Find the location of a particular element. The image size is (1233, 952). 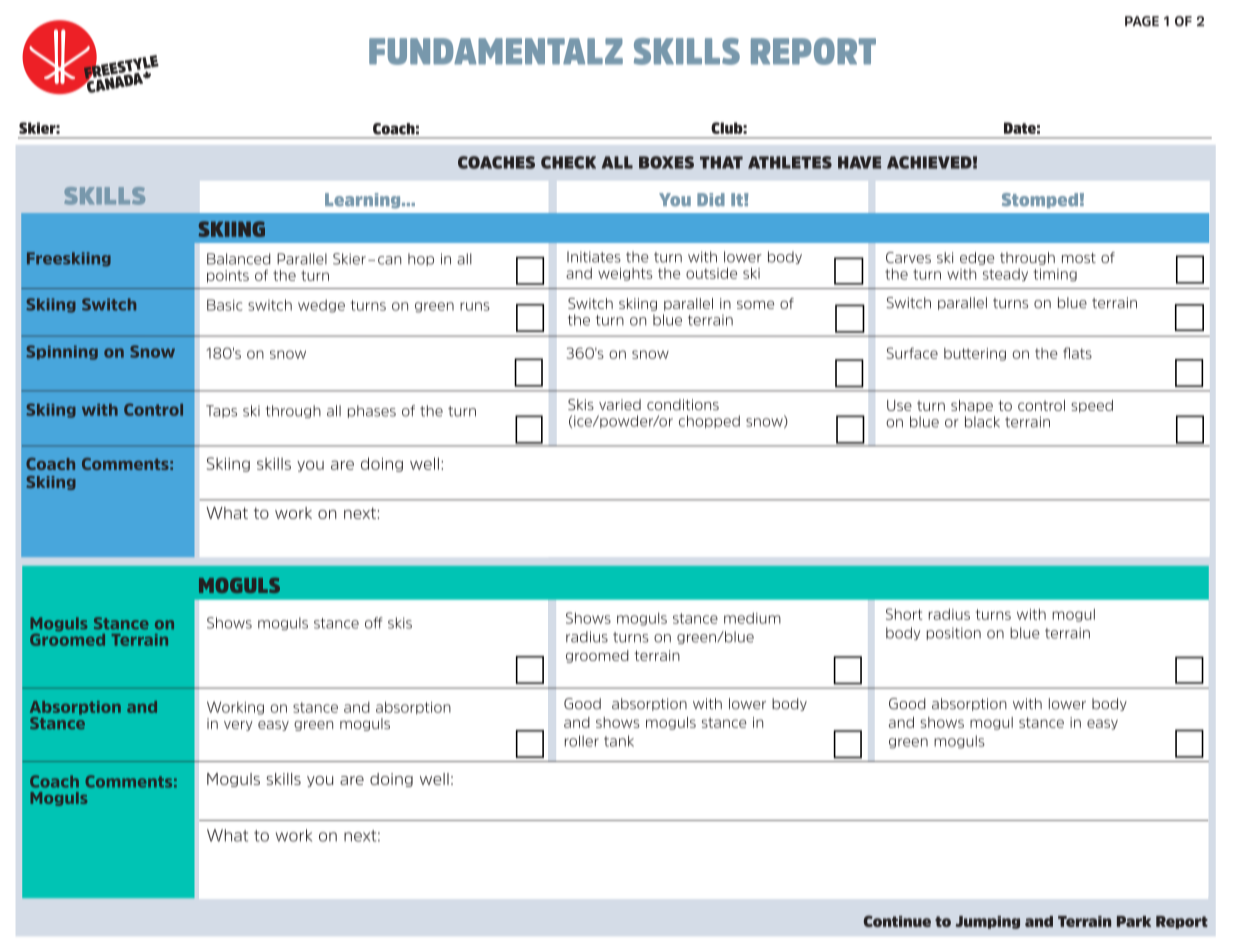

very is located at coordinates (238, 726).
